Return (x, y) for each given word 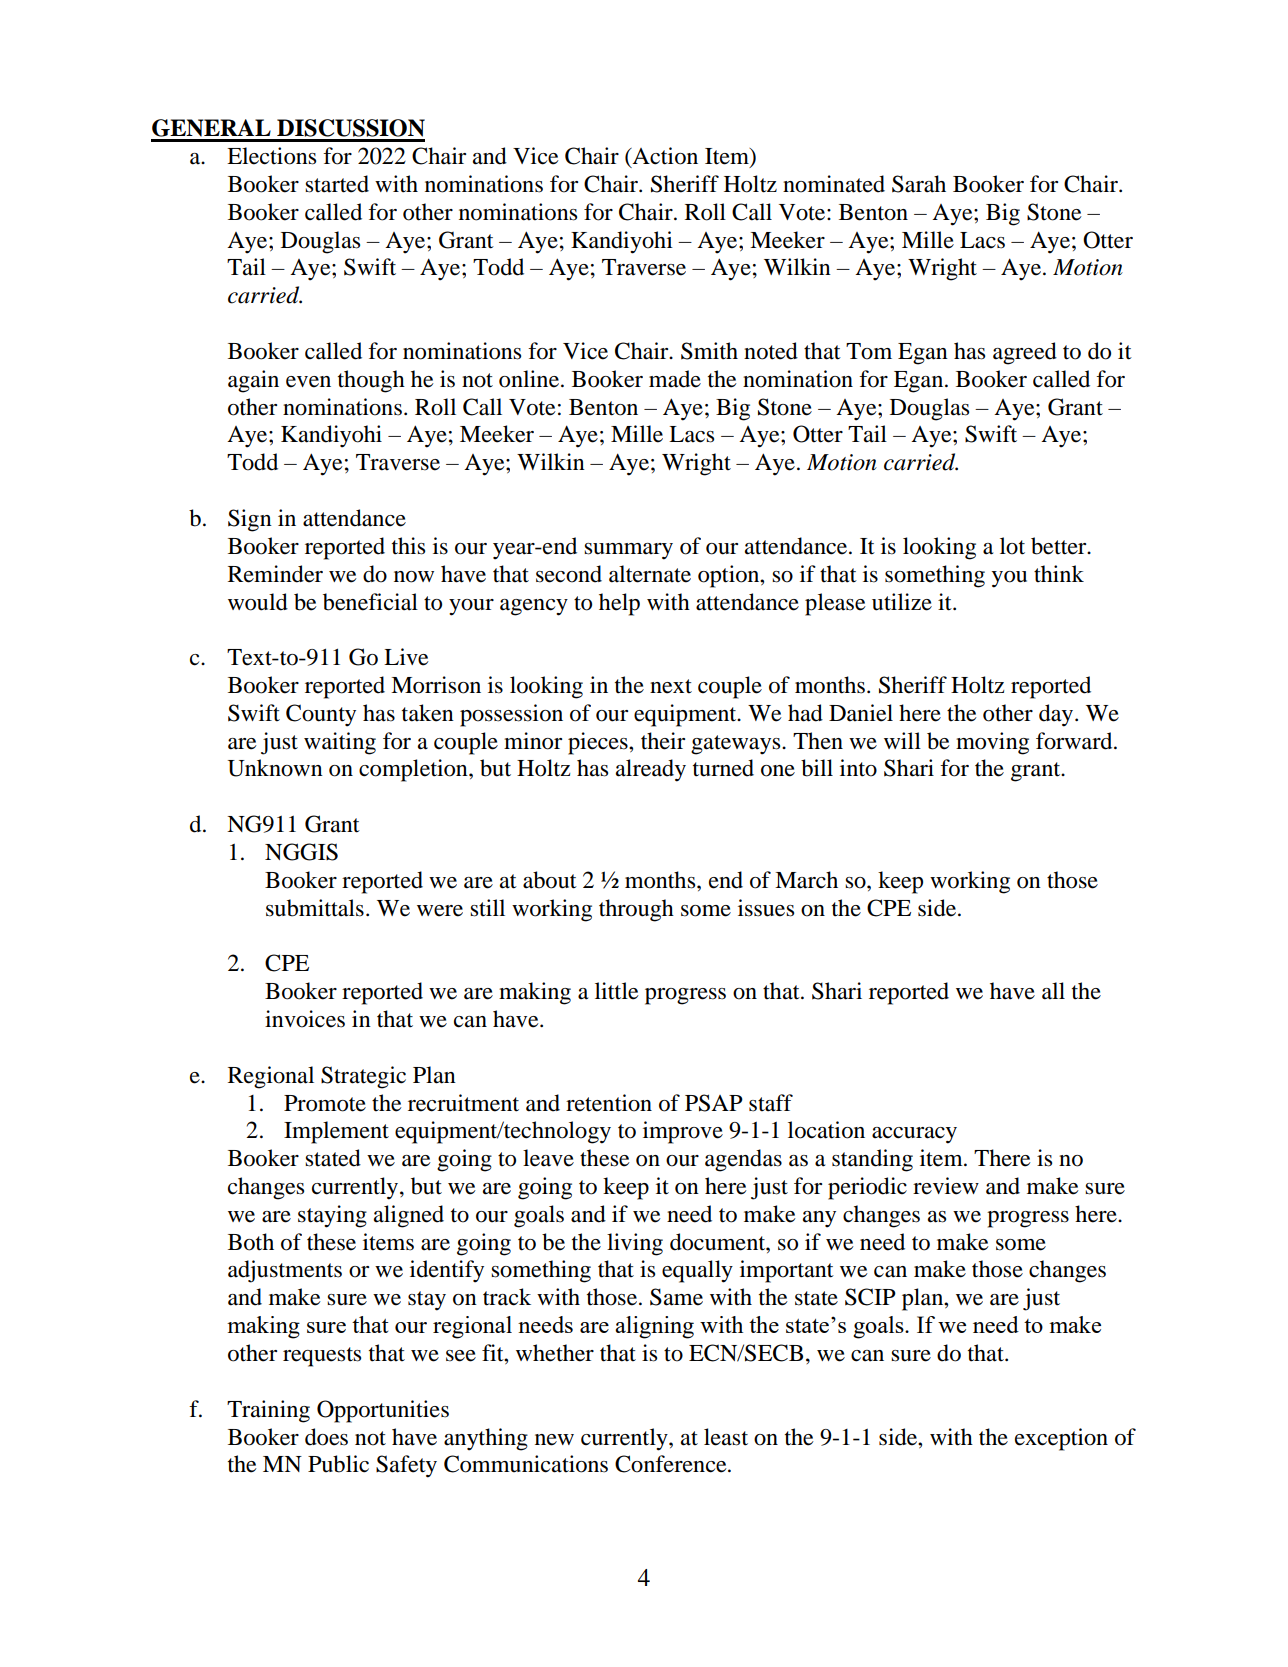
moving (992, 743)
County (321, 715)
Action (664, 156)
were (440, 911)
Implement (336, 1132)
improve (683, 1132)
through (636, 910)
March (806, 880)
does (326, 1437)
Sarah (919, 184)
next (671, 686)
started (337, 184)
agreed (1025, 353)
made (675, 379)
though (371, 381)
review (946, 1186)
